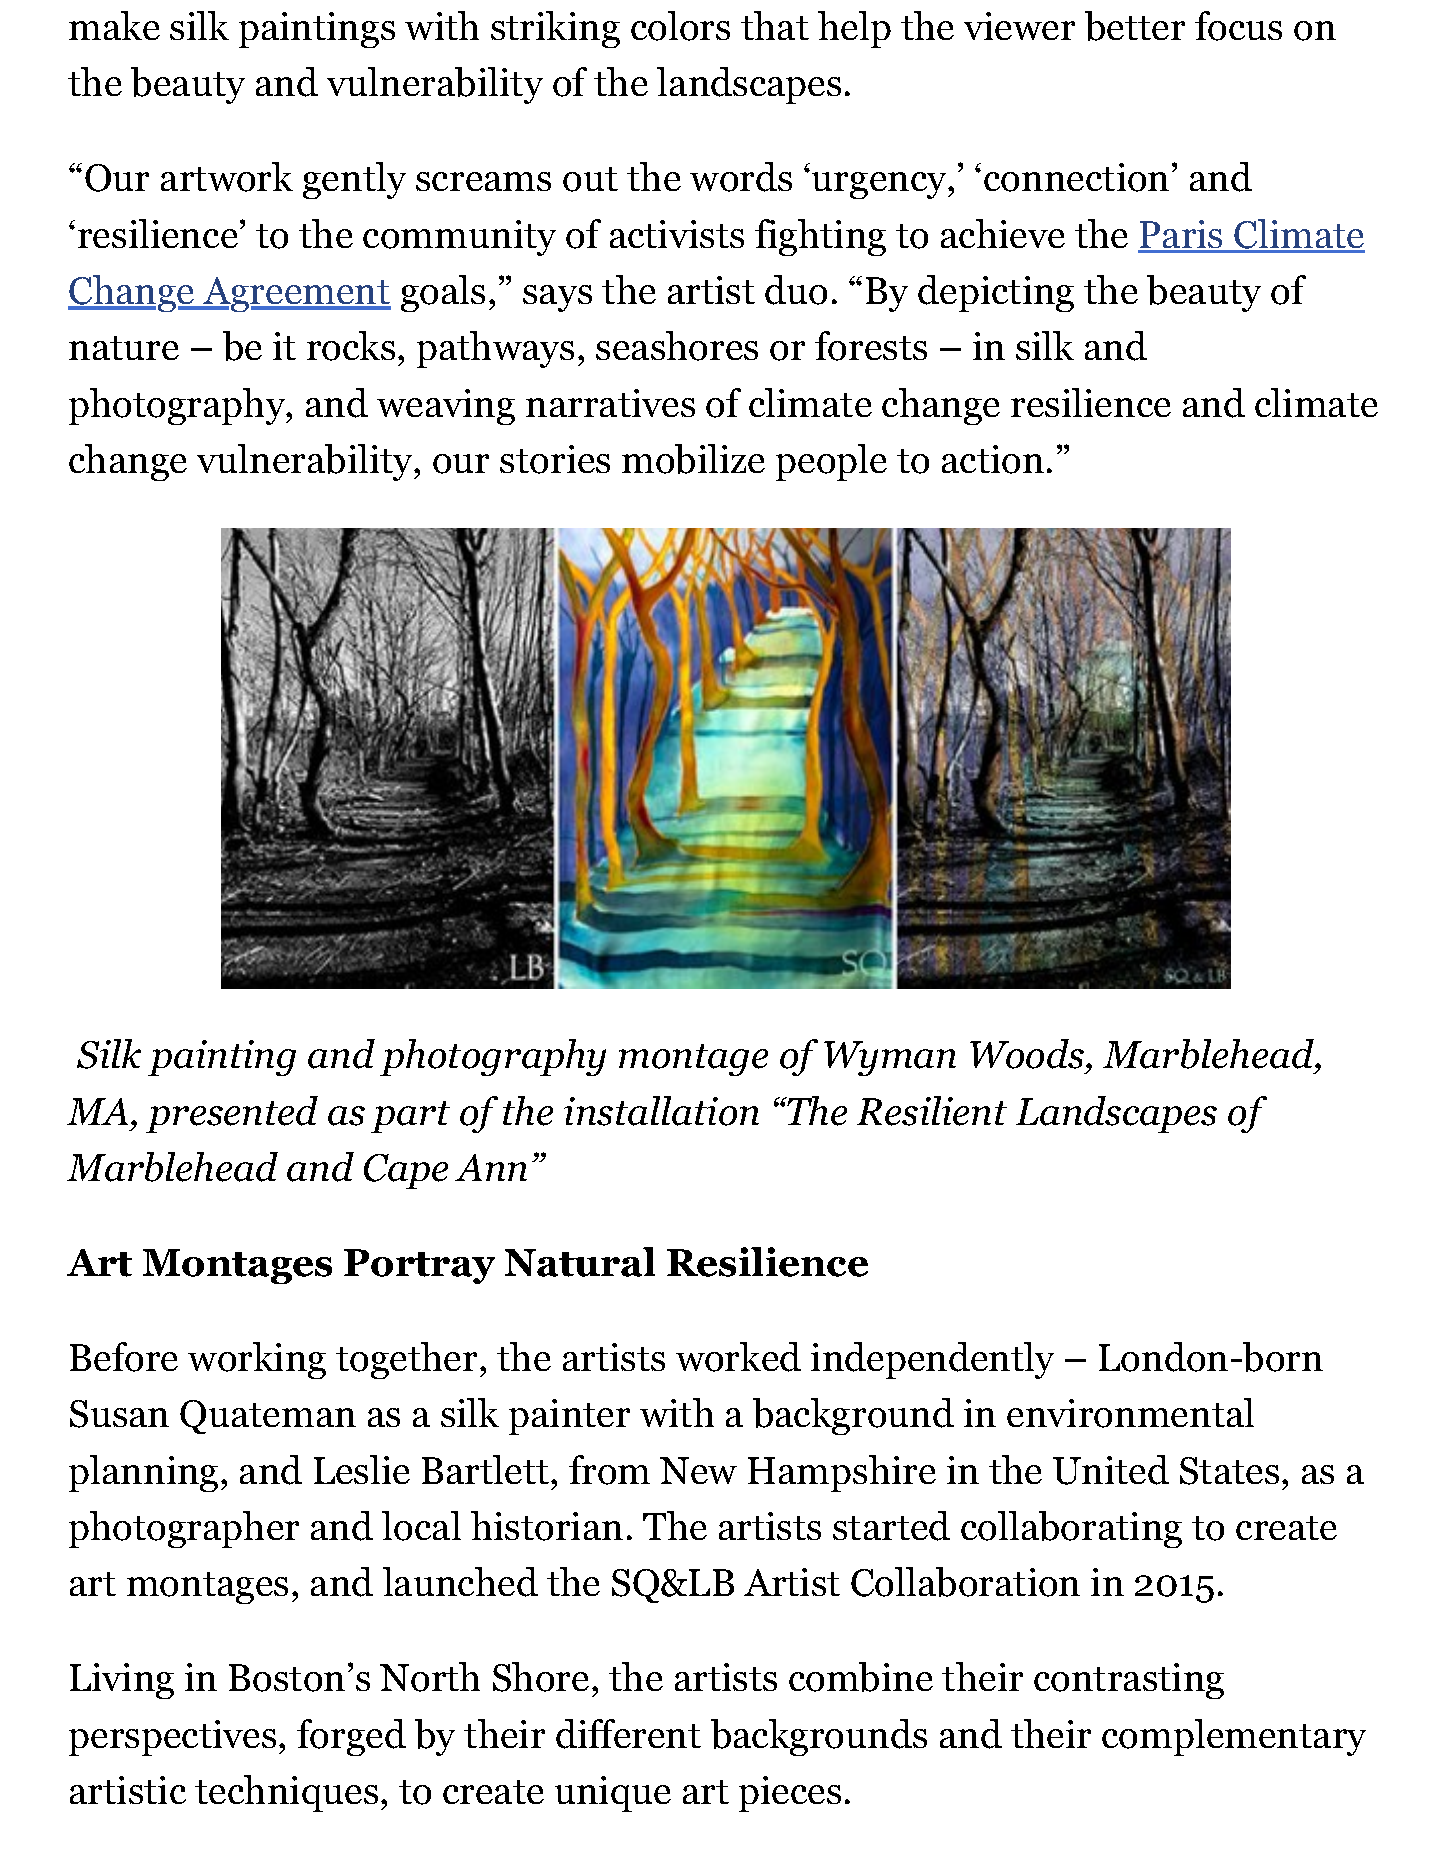 Image resolution: width=1452 pixels, height=1849 pixels. What do you see at coordinates (227, 177) in the screenshot?
I see `artwork` at bounding box center [227, 177].
